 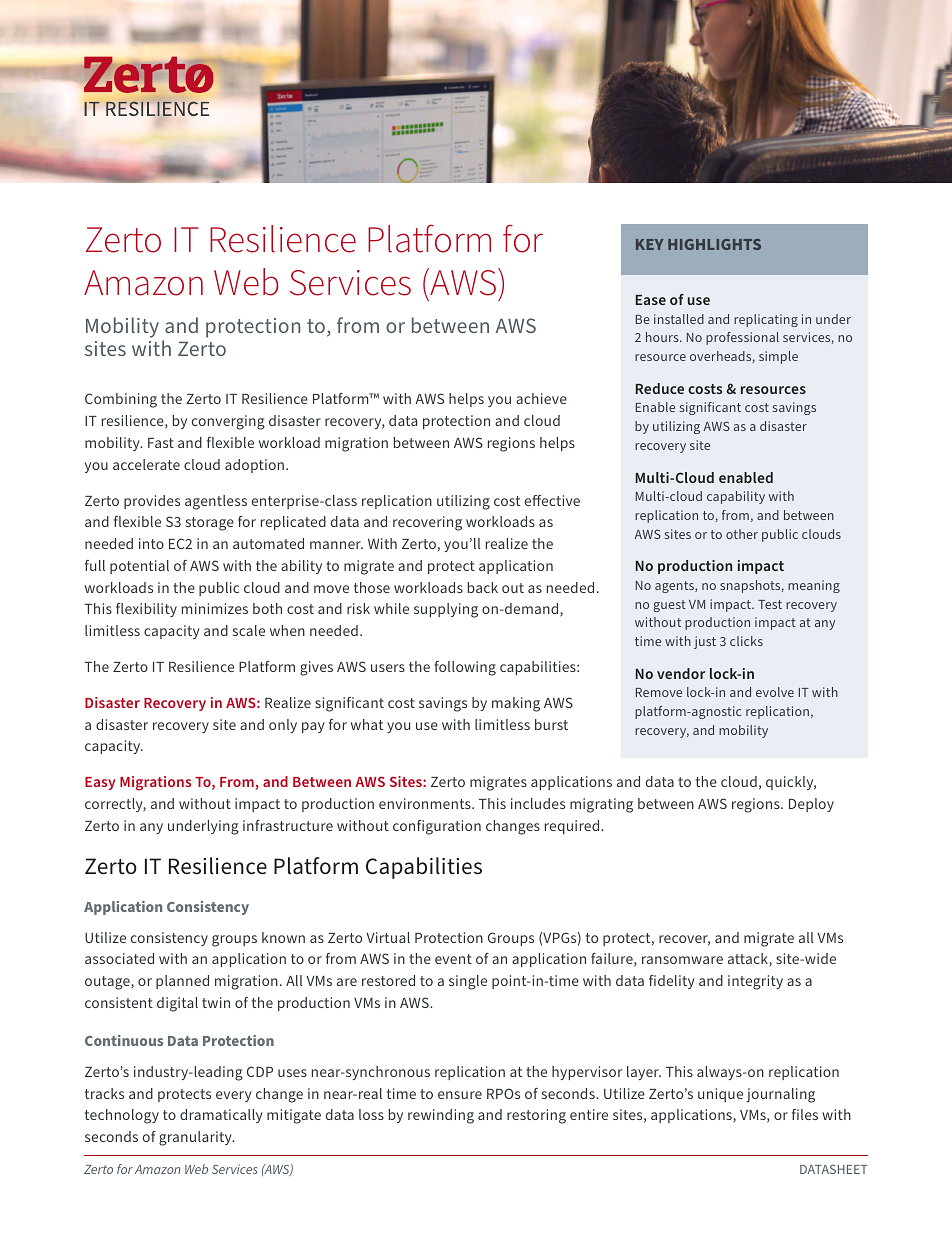 What do you see at coordinates (121, 400) in the image?
I see `Combining` at bounding box center [121, 400].
